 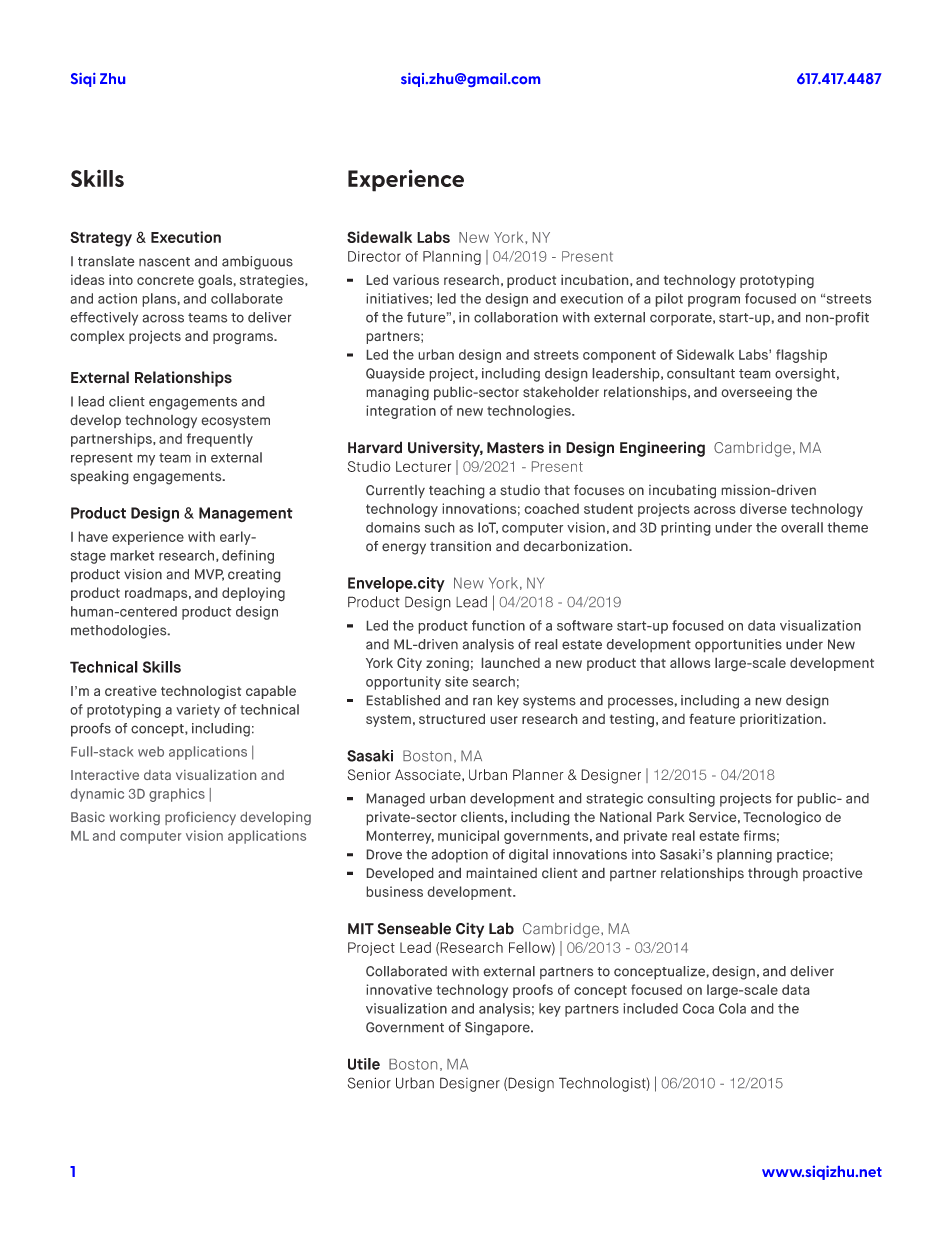 I want to click on Cola, so click(x=732, y=1008).
